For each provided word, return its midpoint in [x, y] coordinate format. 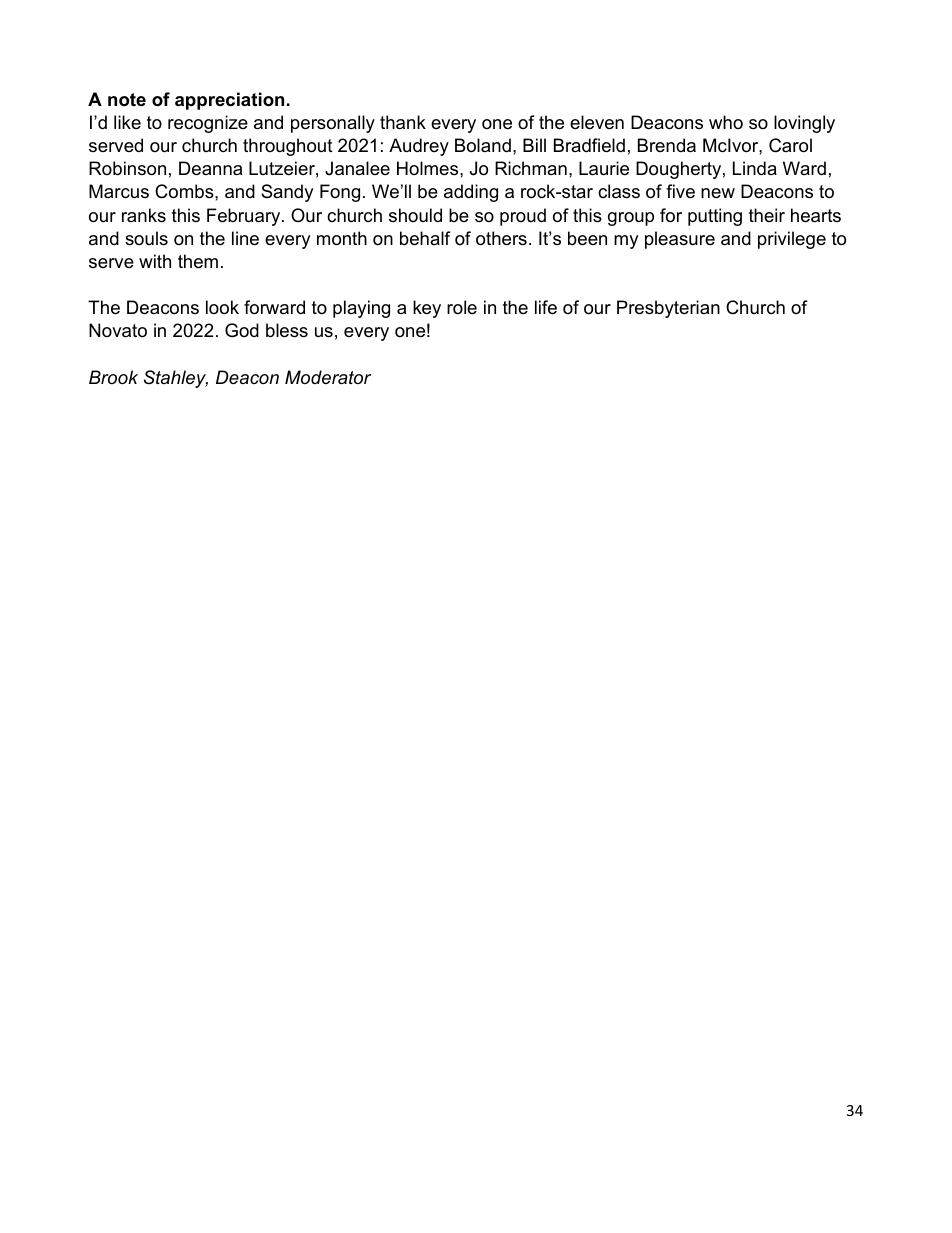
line [245, 238]
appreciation [229, 101]
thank [403, 122]
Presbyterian [668, 309]
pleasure [680, 240]
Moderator [328, 377]
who [726, 122]
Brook [113, 377]
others [501, 238]
